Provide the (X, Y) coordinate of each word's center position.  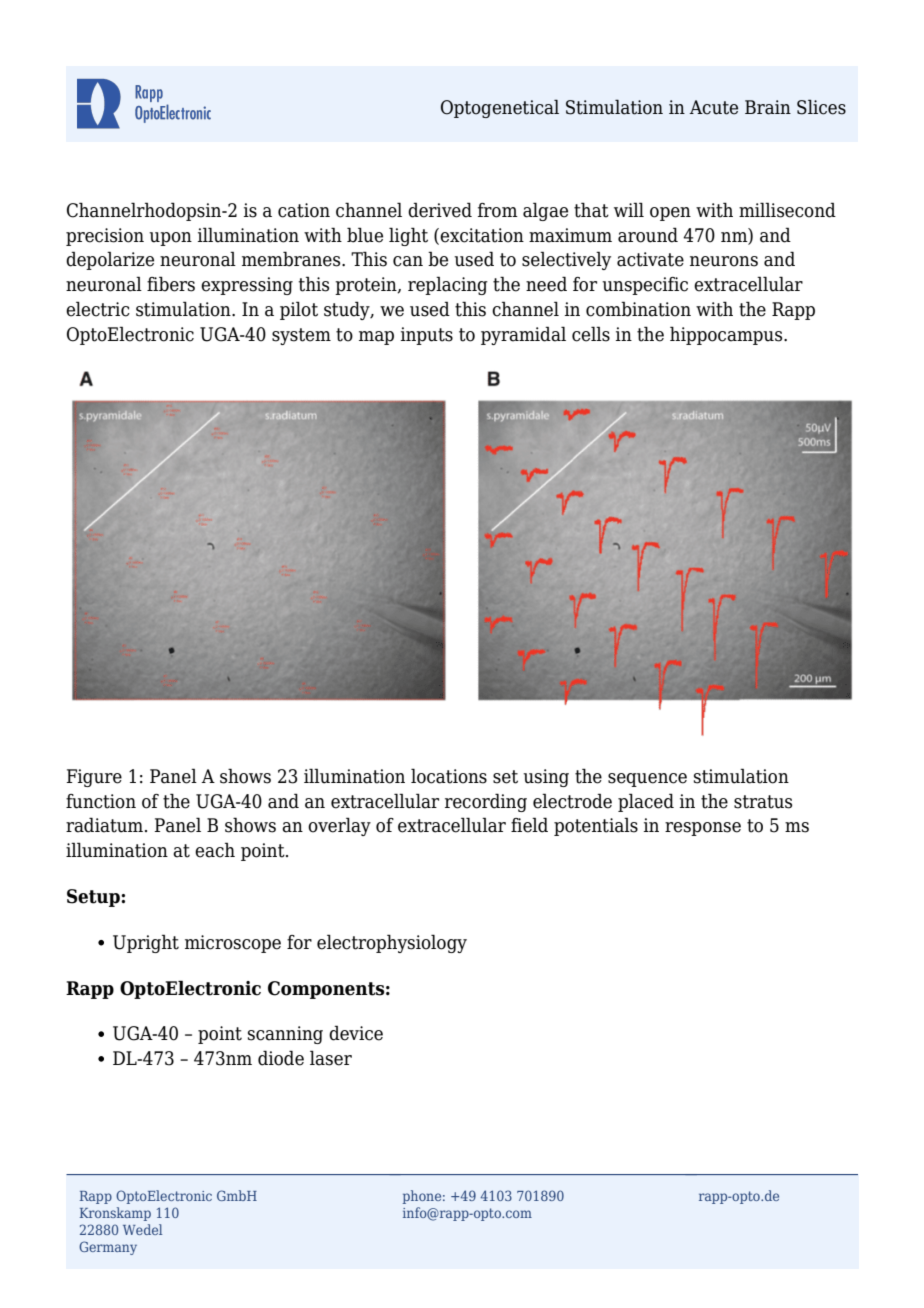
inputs (427, 336)
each (215, 850)
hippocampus (727, 335)
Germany (108, 1248)
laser (331, 1058)
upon (170, 239)
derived (440, 210)
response (703, 829)
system (301, 336)
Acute (713, 107)
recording (486, 802)
